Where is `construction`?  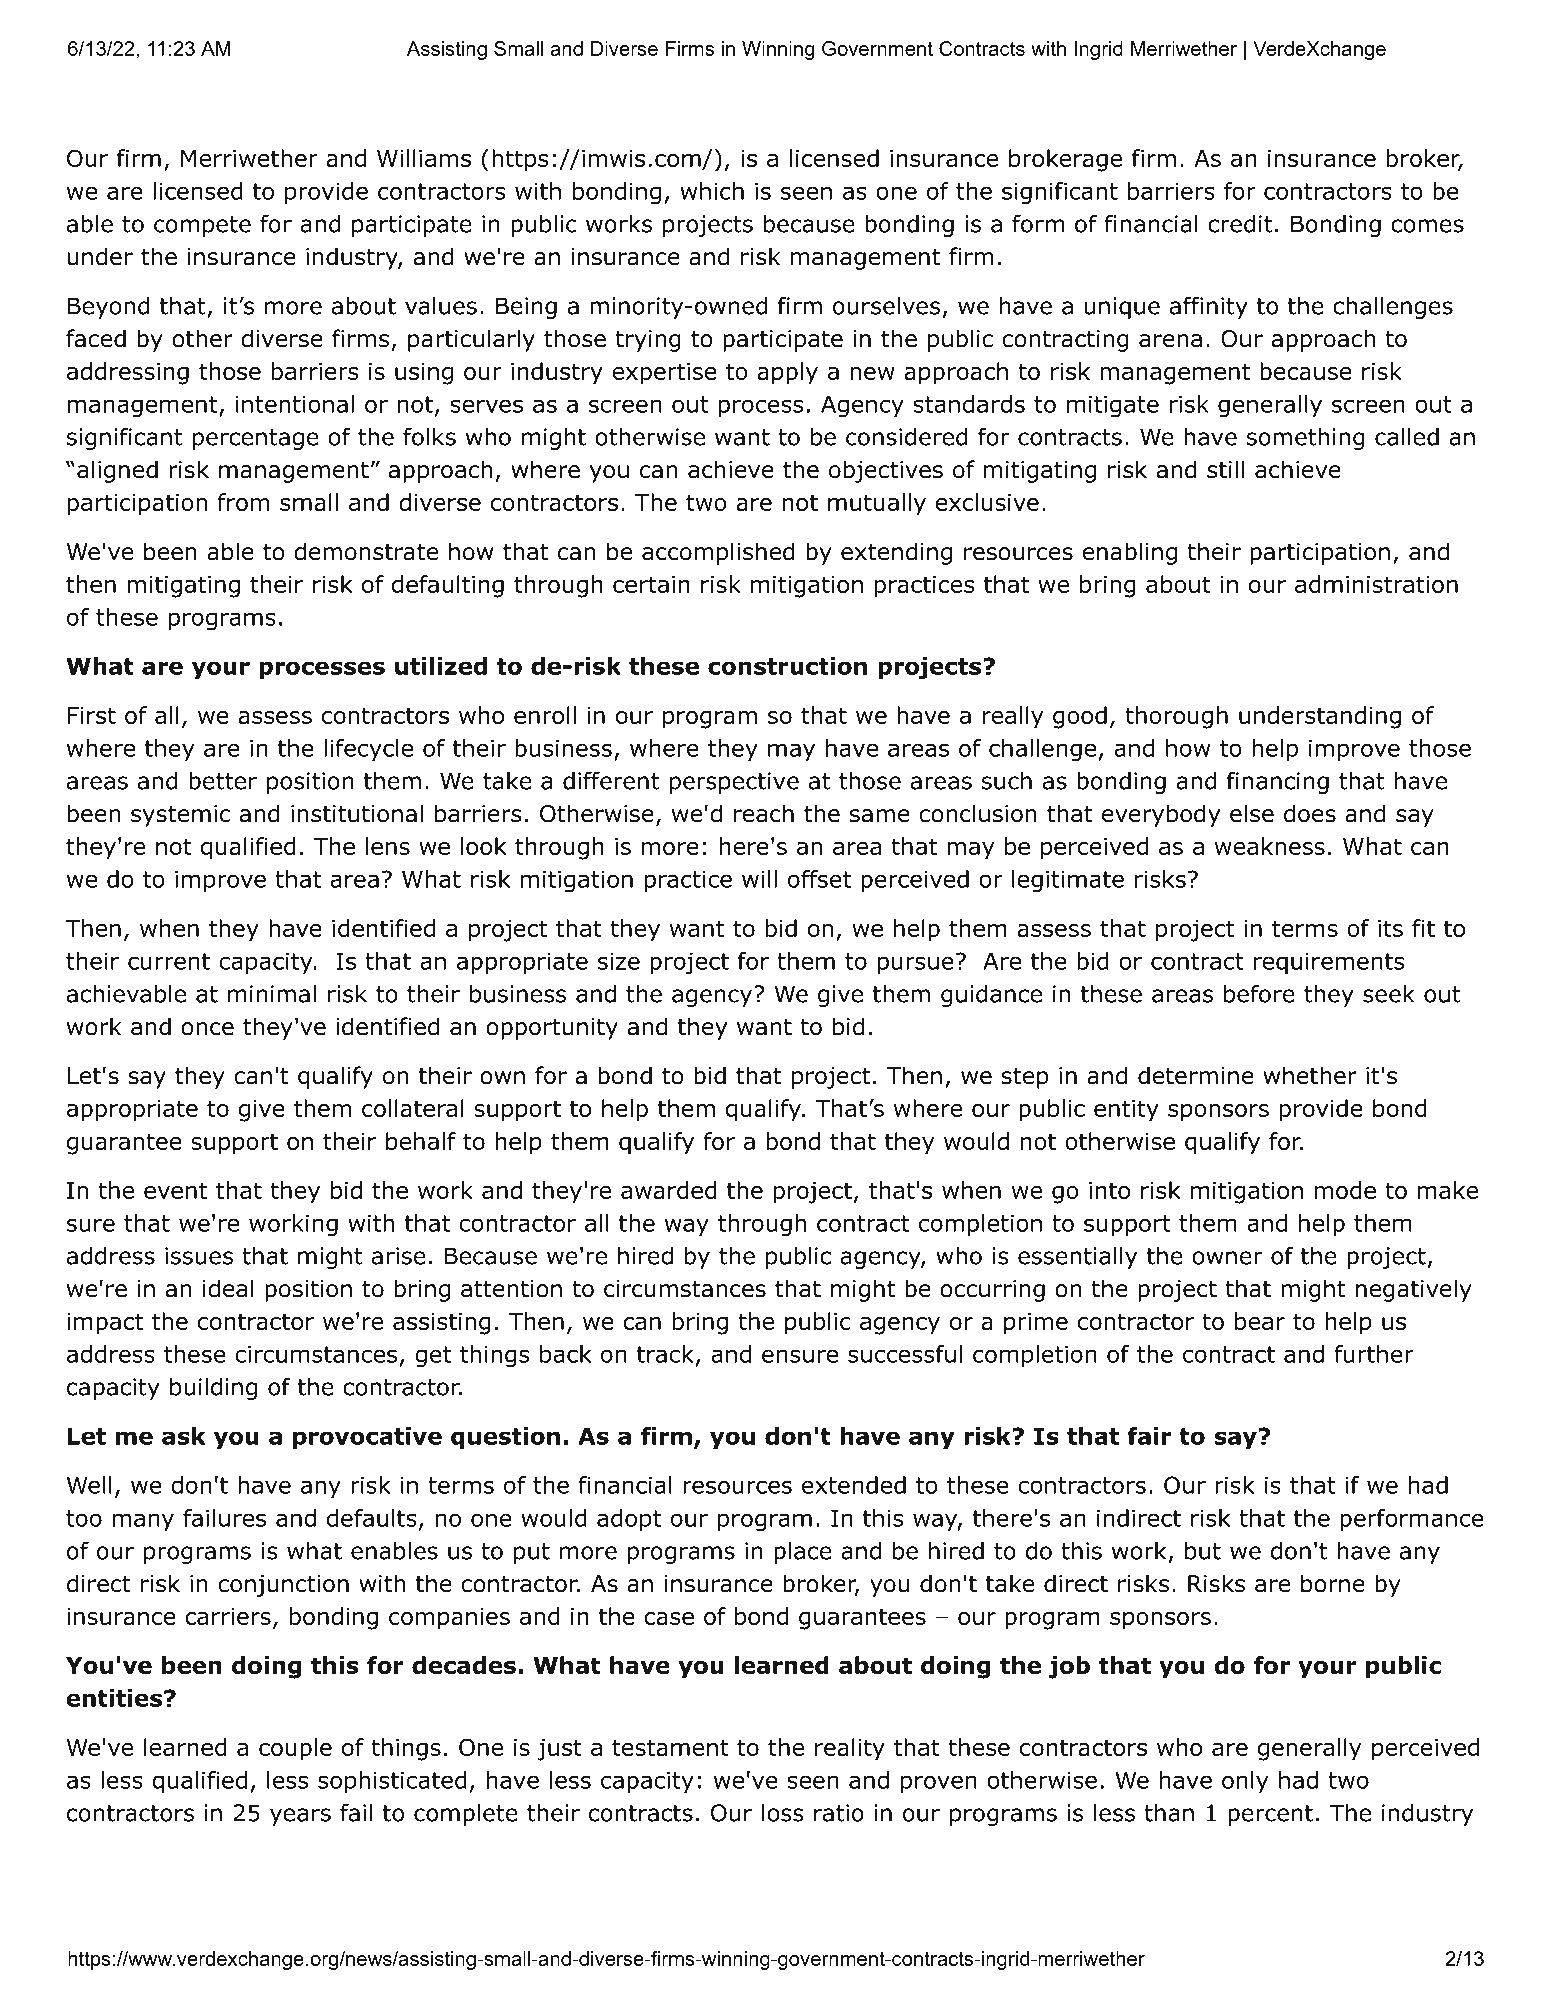 construction is located at coordinates (787, 666).
